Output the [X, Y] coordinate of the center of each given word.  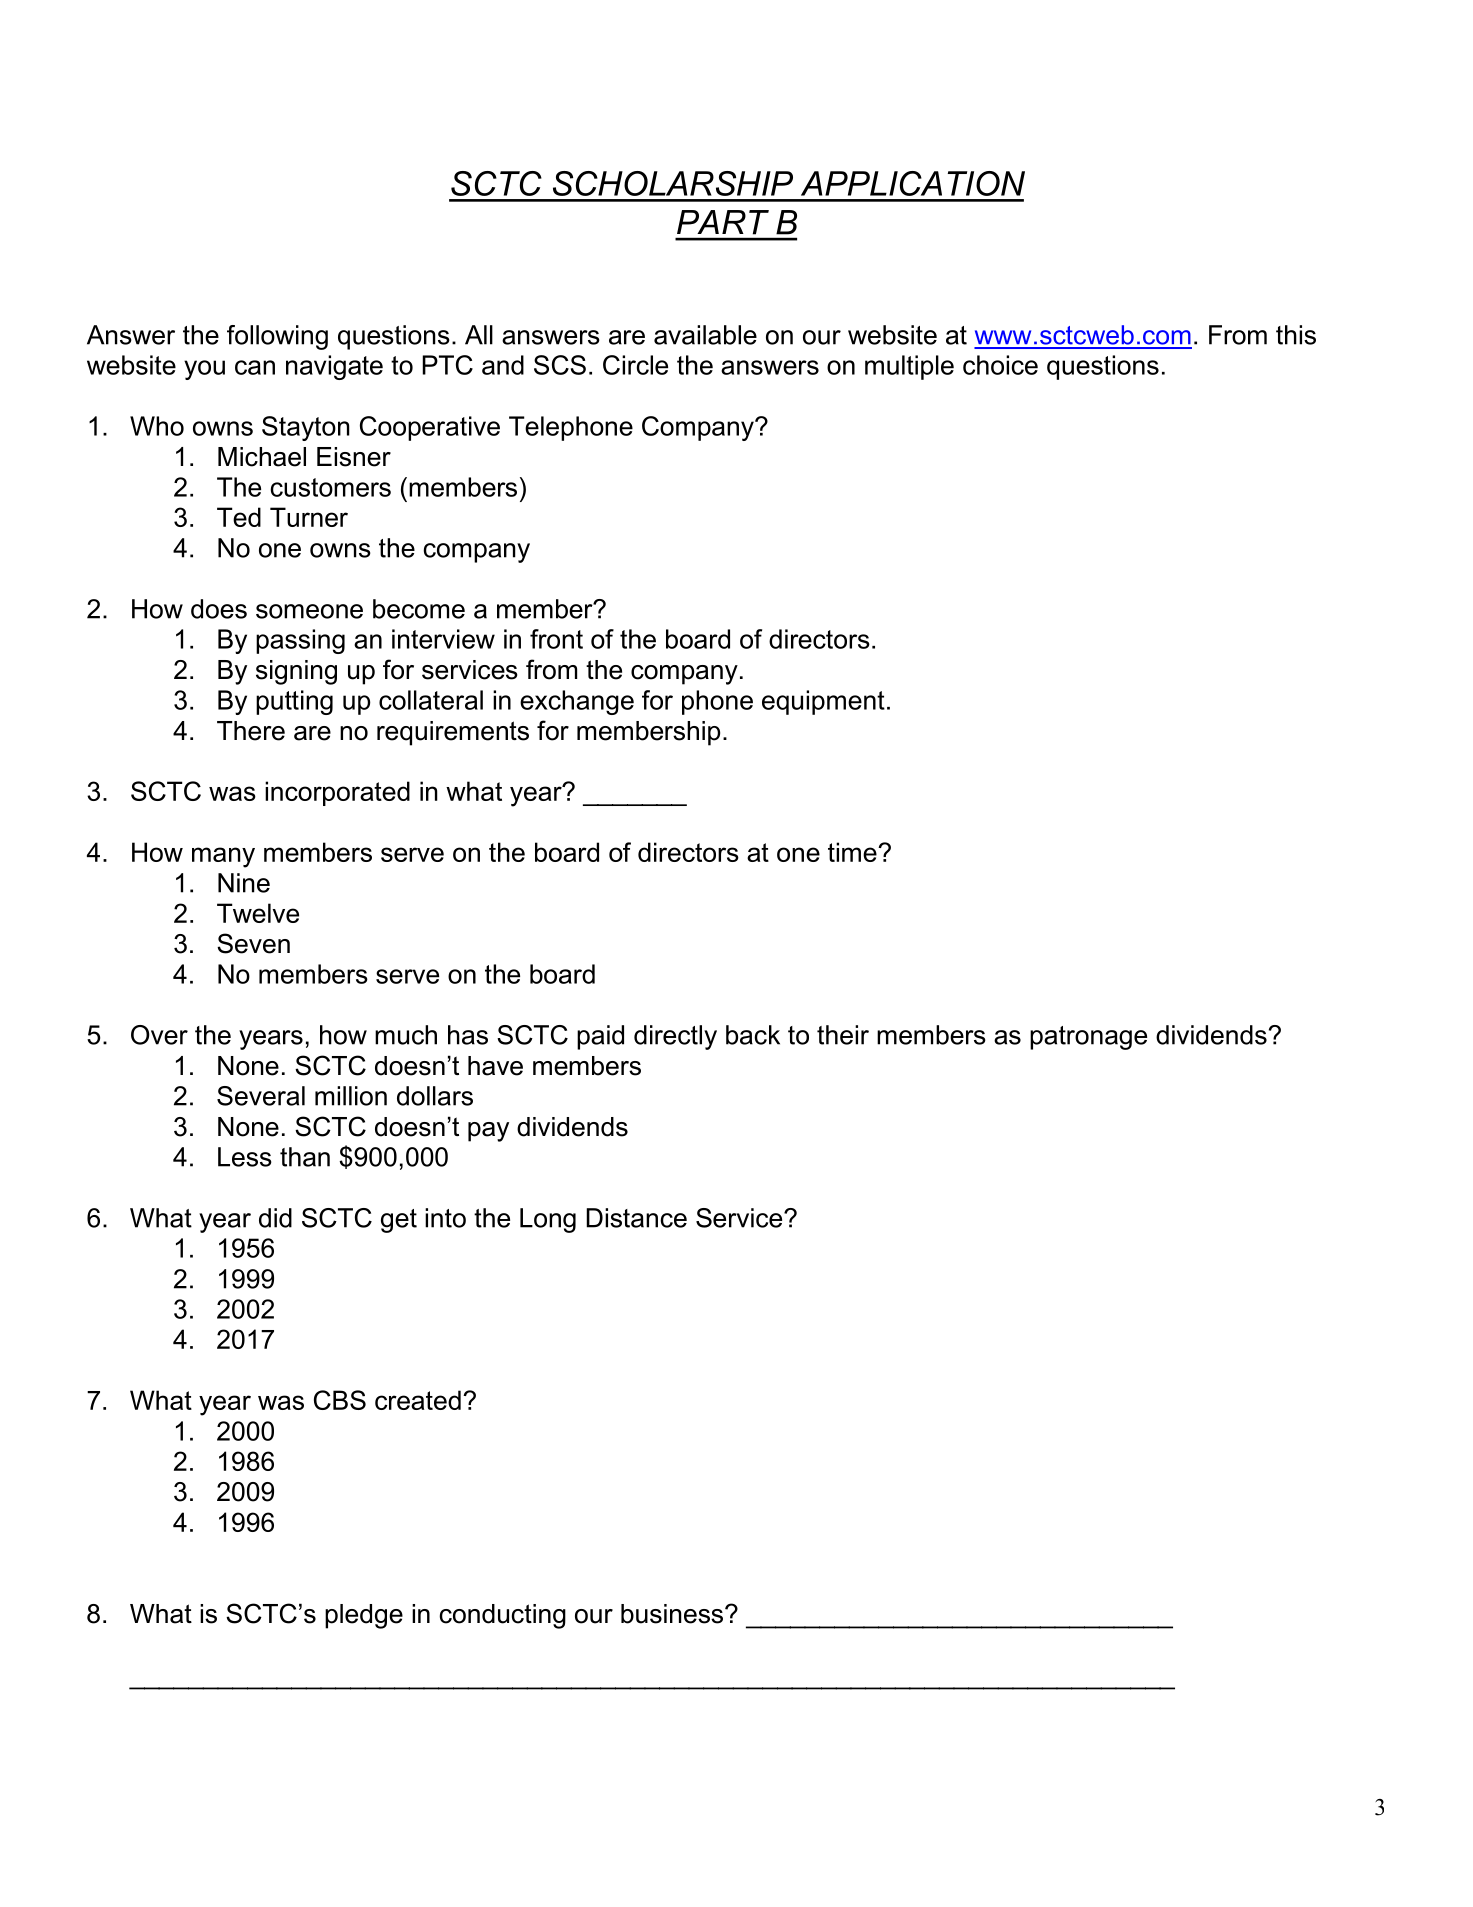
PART [723, 222]
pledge [364, 1616]
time [853, 852]
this [1296, 335]
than [305, 1157]
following [277, 337]
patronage [1088, 1038]
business [672, 1614]
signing [296, 672]
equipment [823, 702]
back [753, 1035]
